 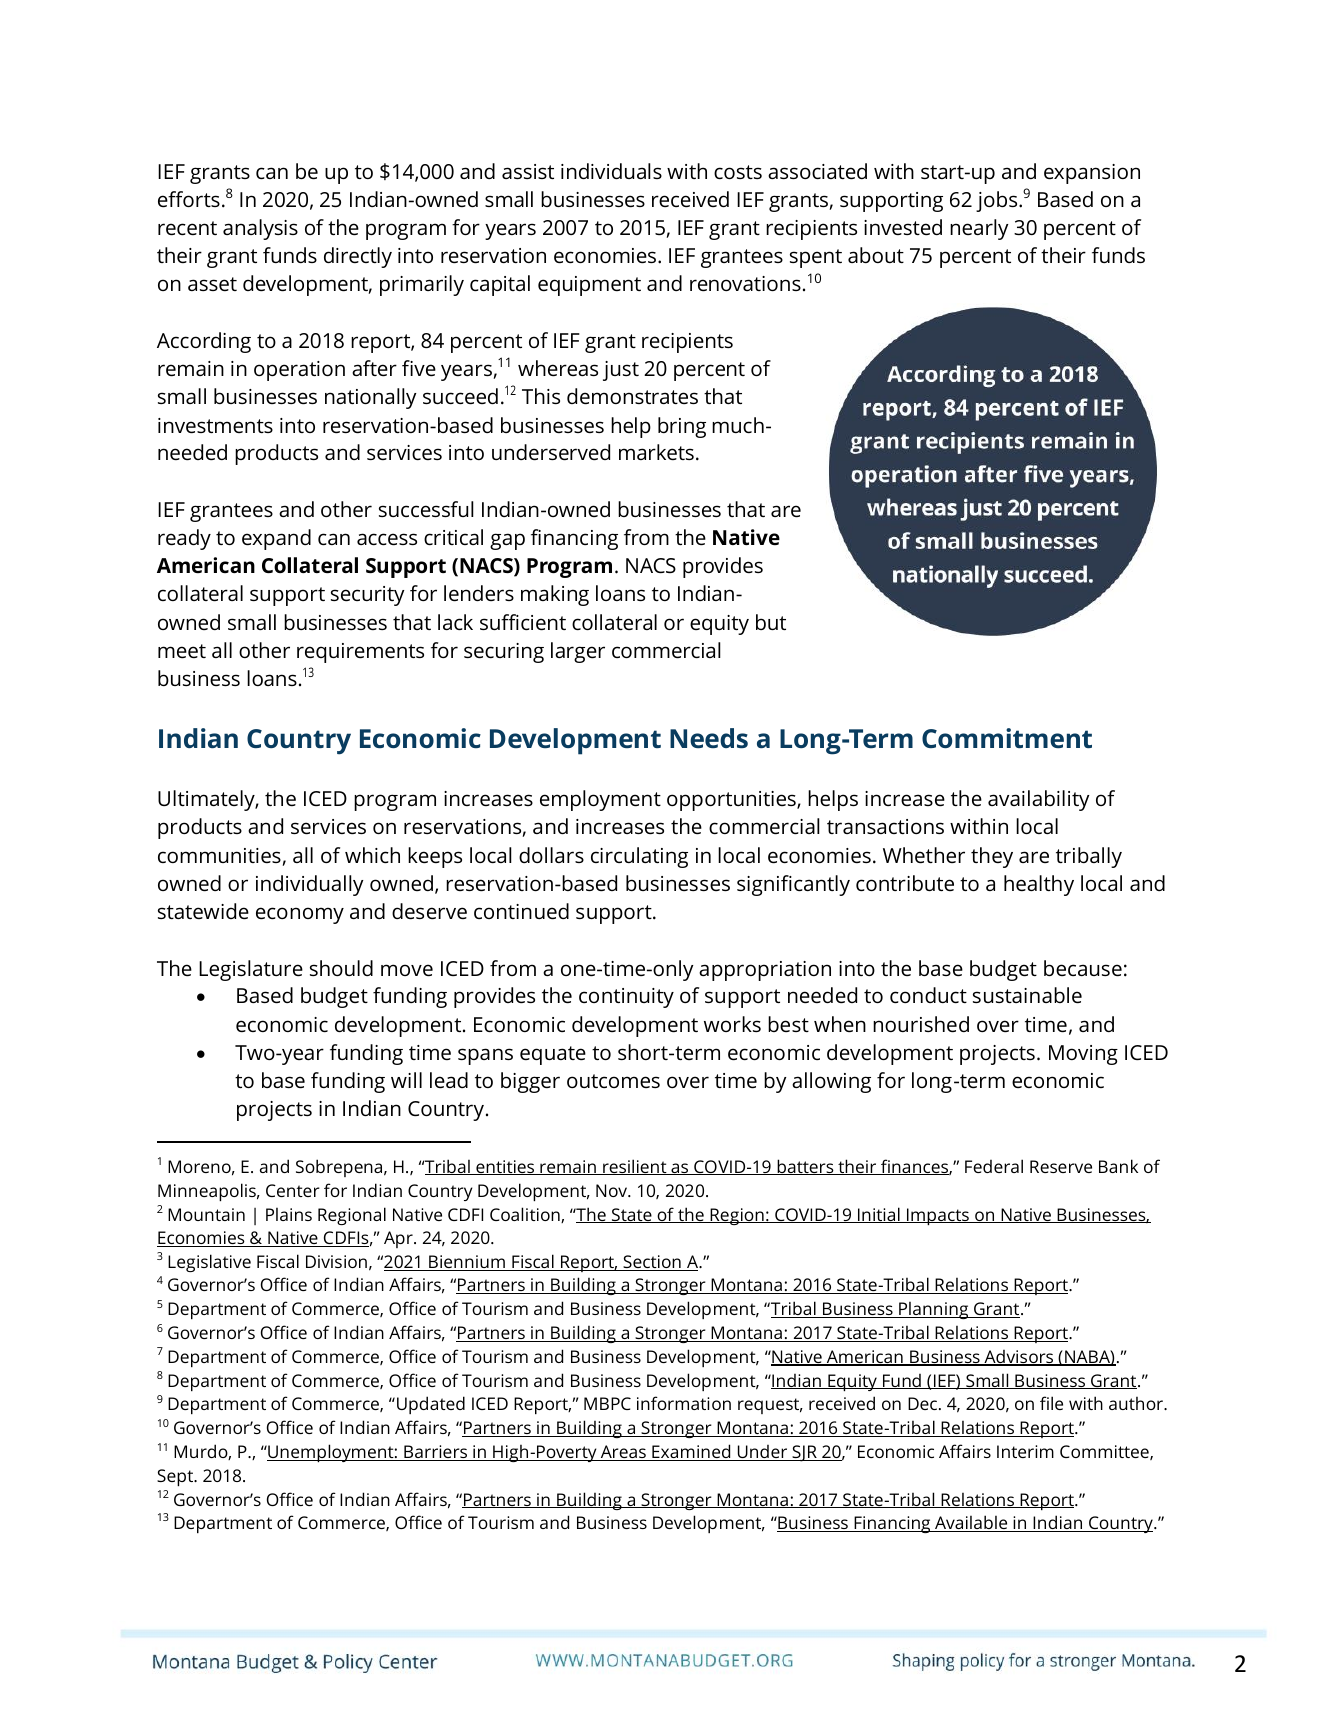 I want to click on outcomes, so click(x=613, y=1081).
